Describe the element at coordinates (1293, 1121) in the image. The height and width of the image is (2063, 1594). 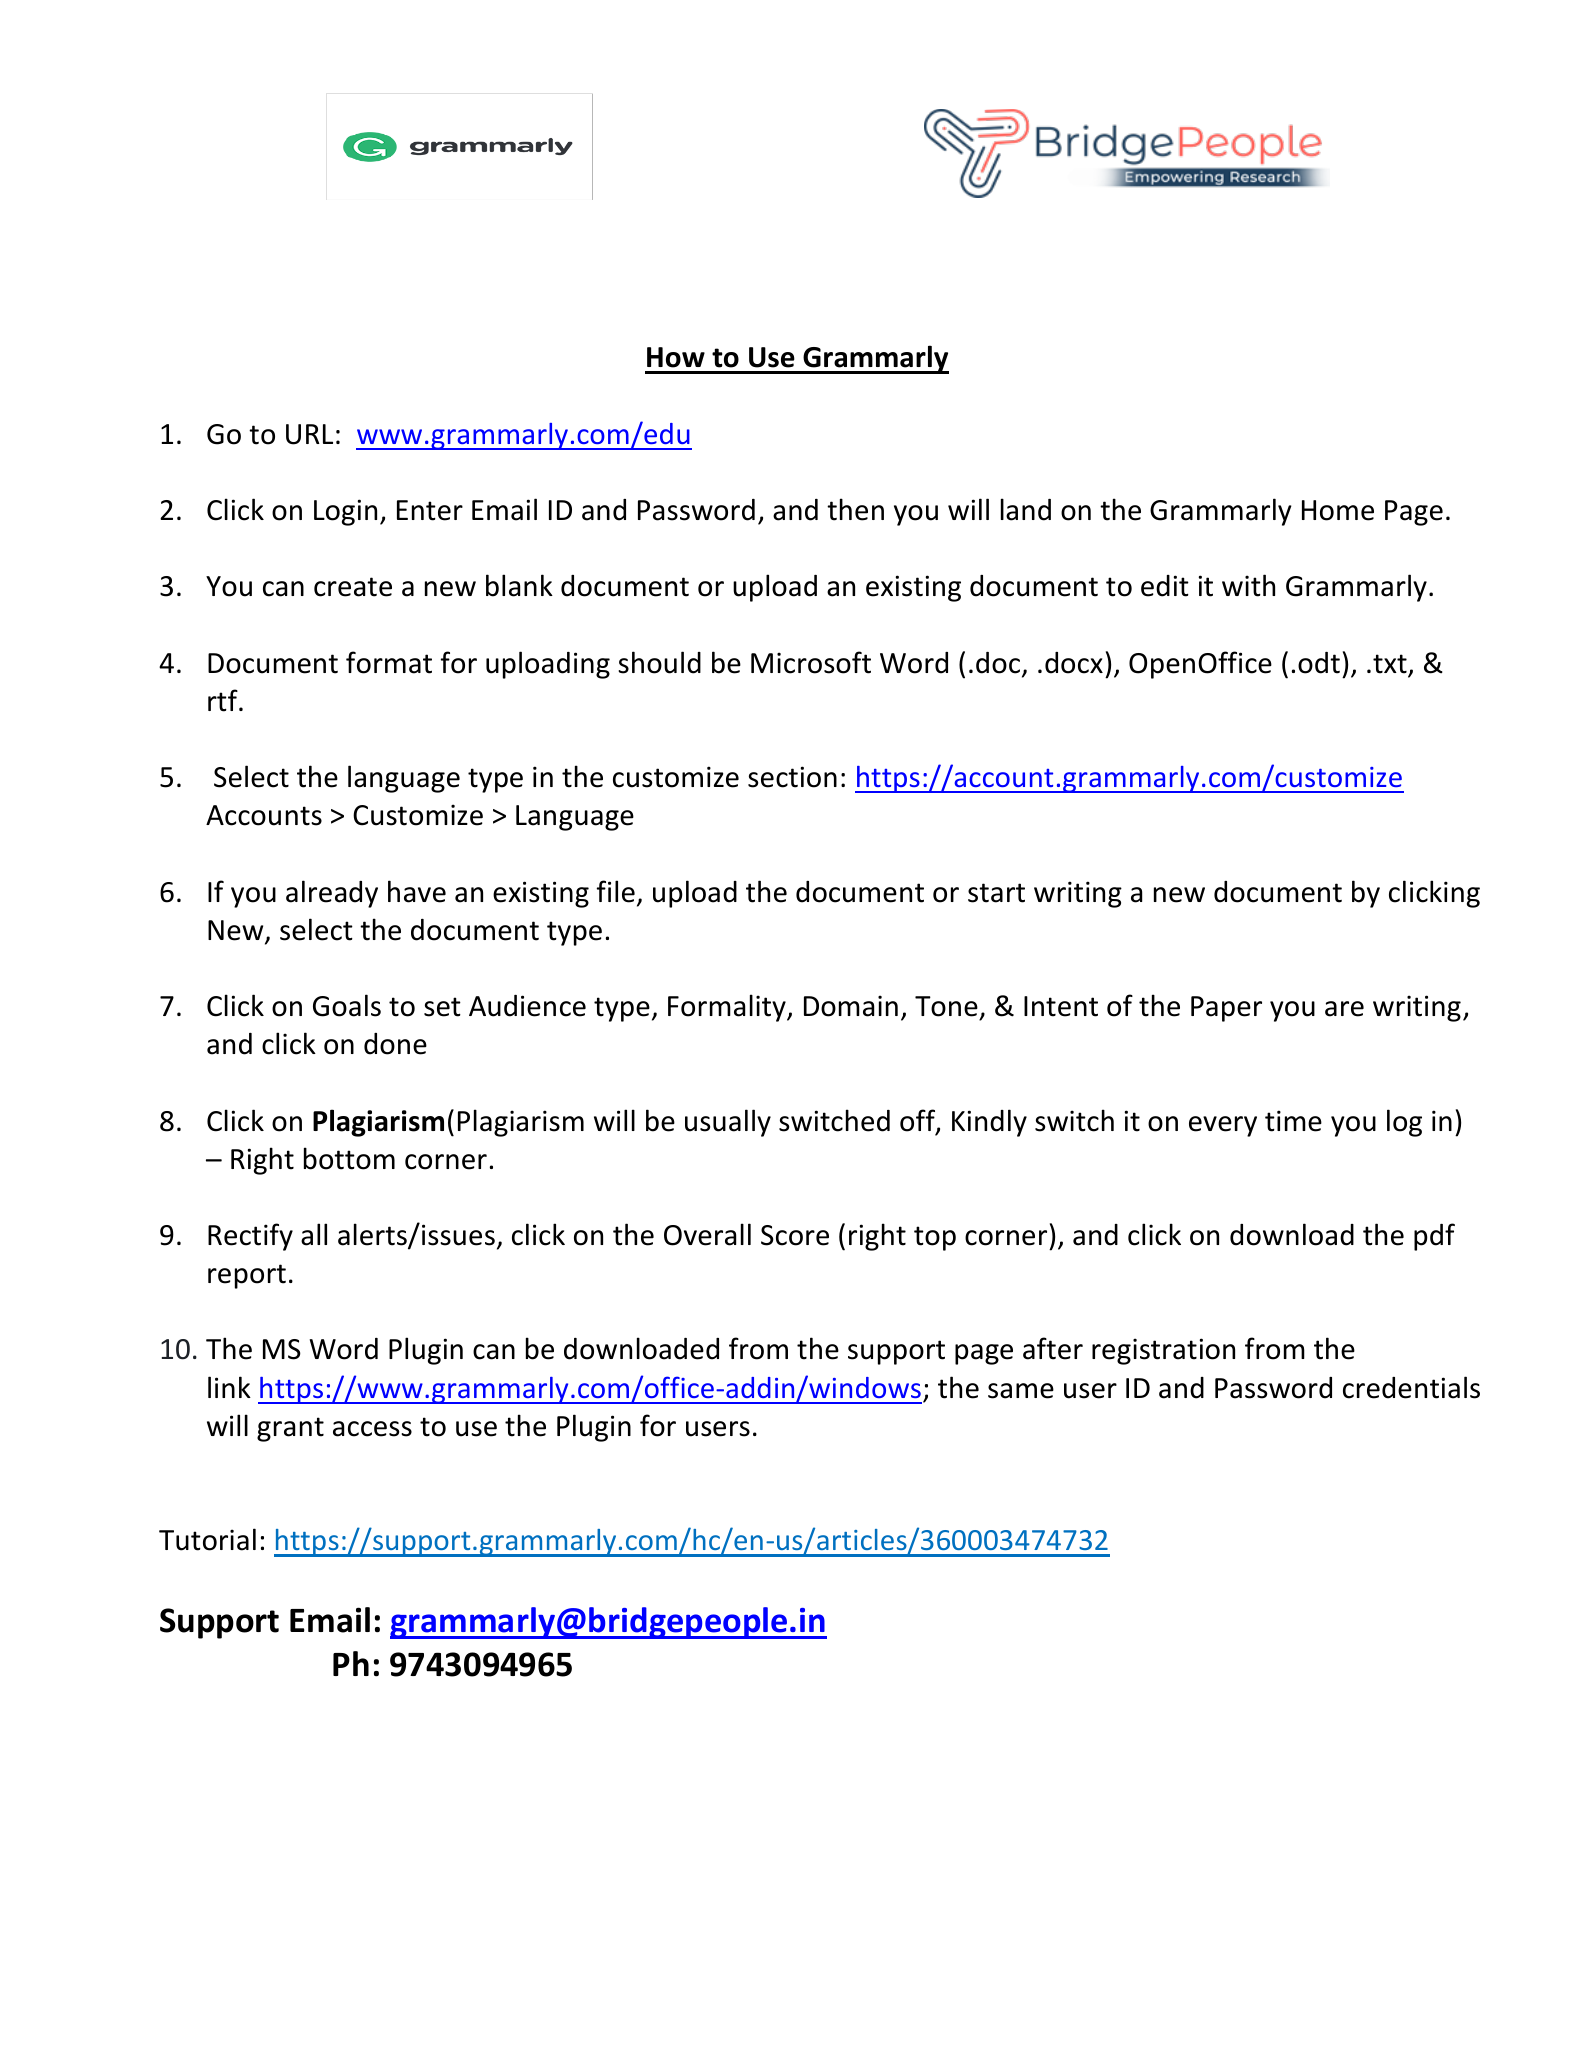
I see `time` at that location.
